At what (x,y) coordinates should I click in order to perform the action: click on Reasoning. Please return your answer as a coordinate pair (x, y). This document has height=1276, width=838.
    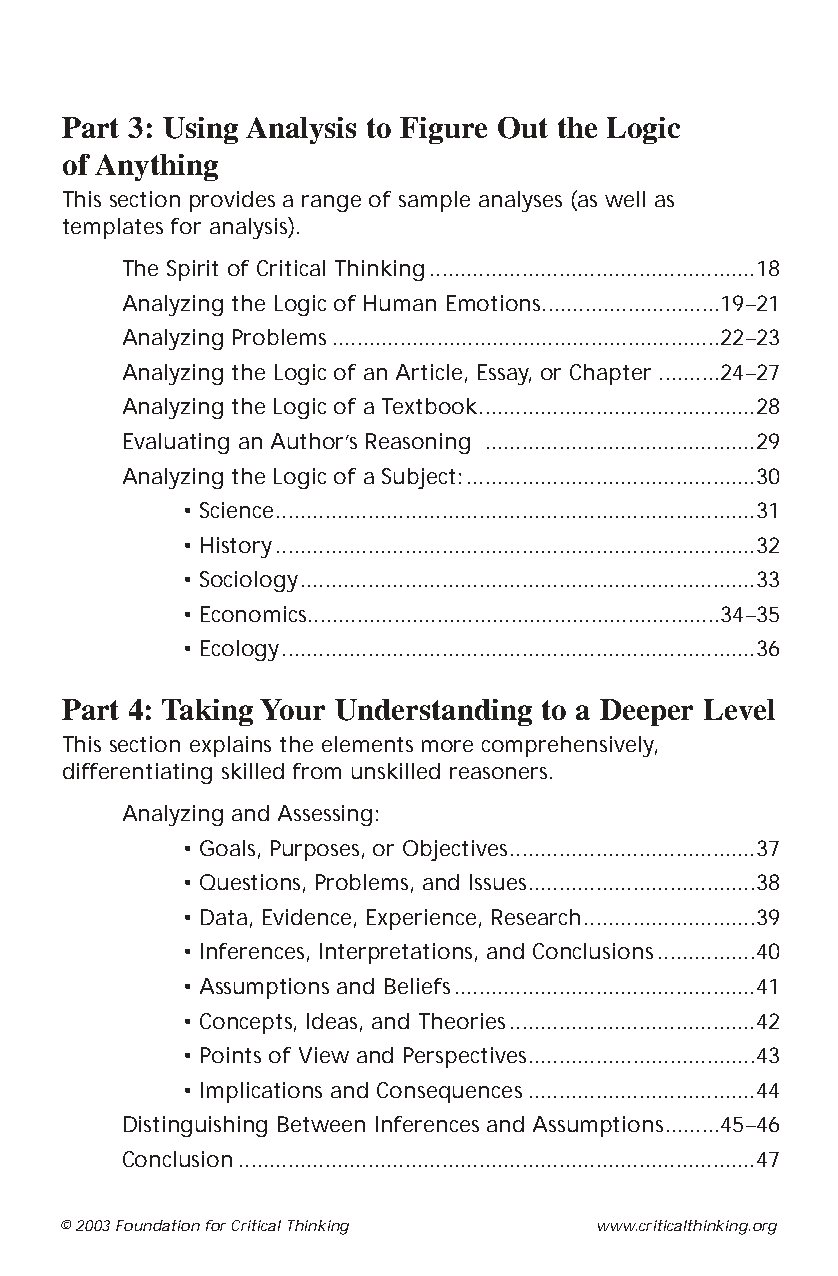
    Looking at the image, I should click on (418, 443).
